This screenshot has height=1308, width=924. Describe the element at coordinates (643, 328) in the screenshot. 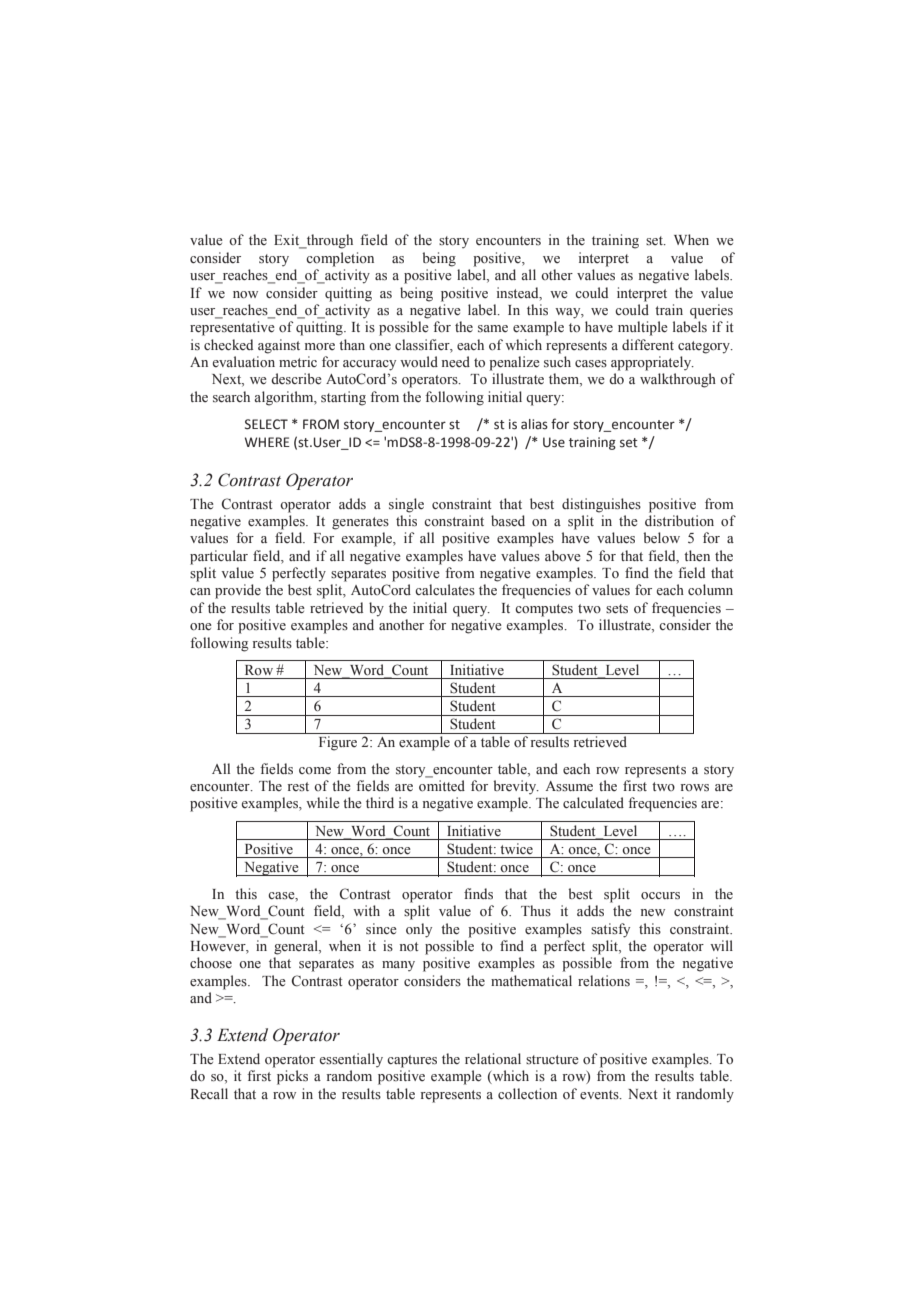

I see `multiple` at that location.
